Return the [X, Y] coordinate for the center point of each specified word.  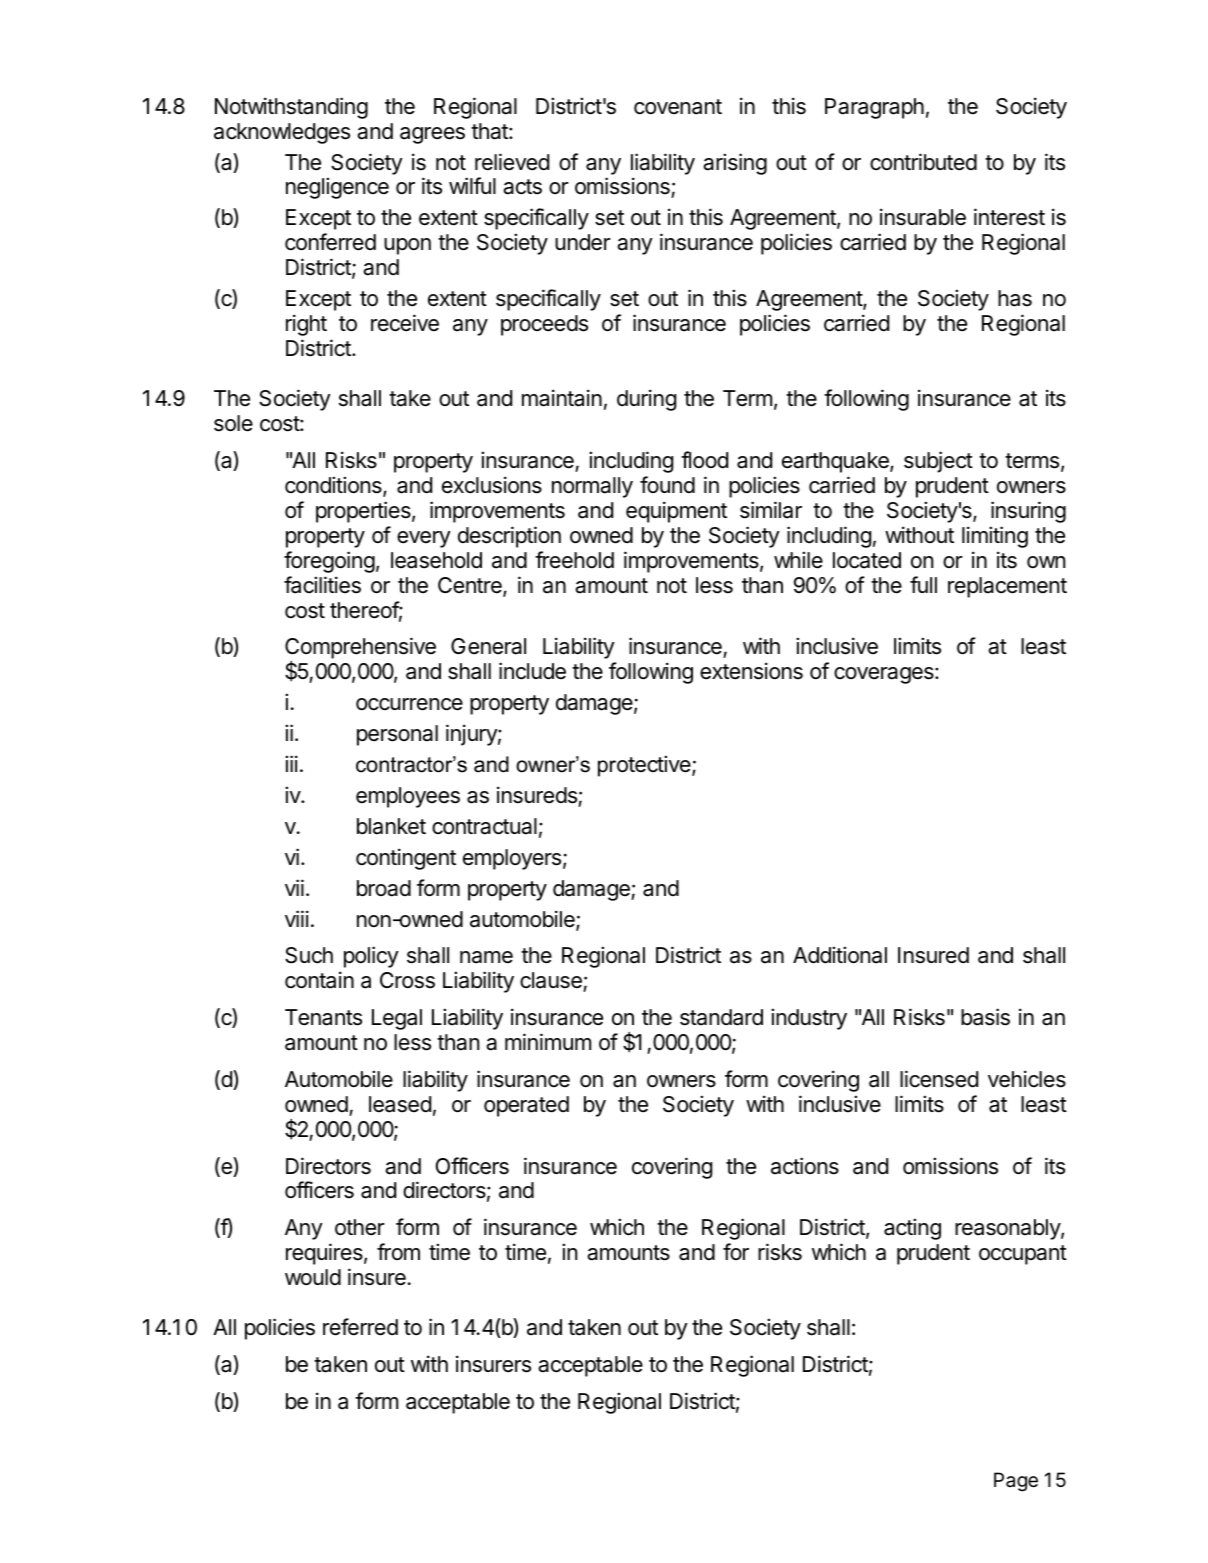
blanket [391, 826]
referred [360, 1327]
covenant [678, 107]
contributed [923, 162]
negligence [337, 188]
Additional [840, 955]
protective [645, 766]
